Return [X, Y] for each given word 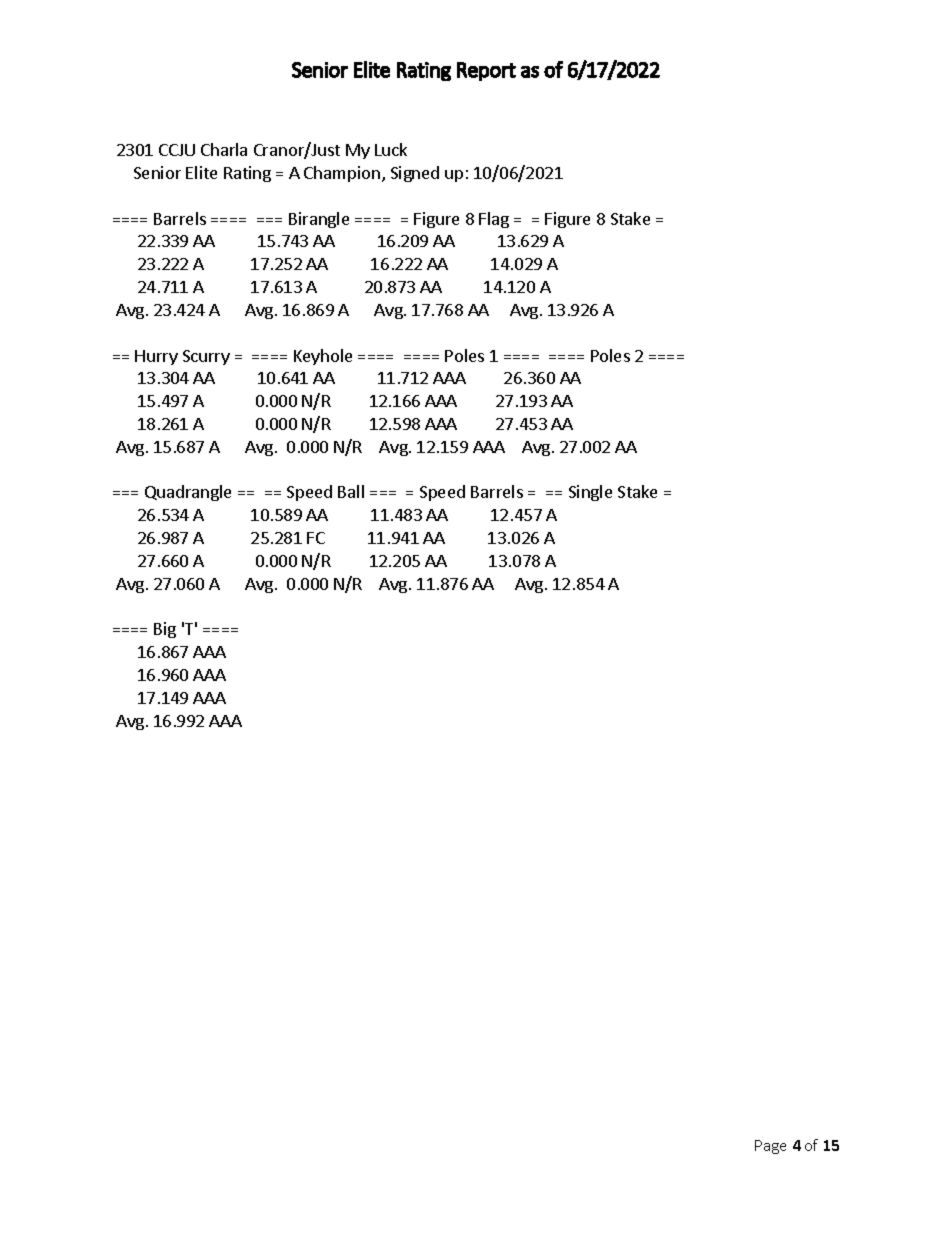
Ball [351, 491]
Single [590, 493]
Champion [342, 174]
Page [770, 1147]
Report [486, 71]
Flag [494, 220]
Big [165, 630]
